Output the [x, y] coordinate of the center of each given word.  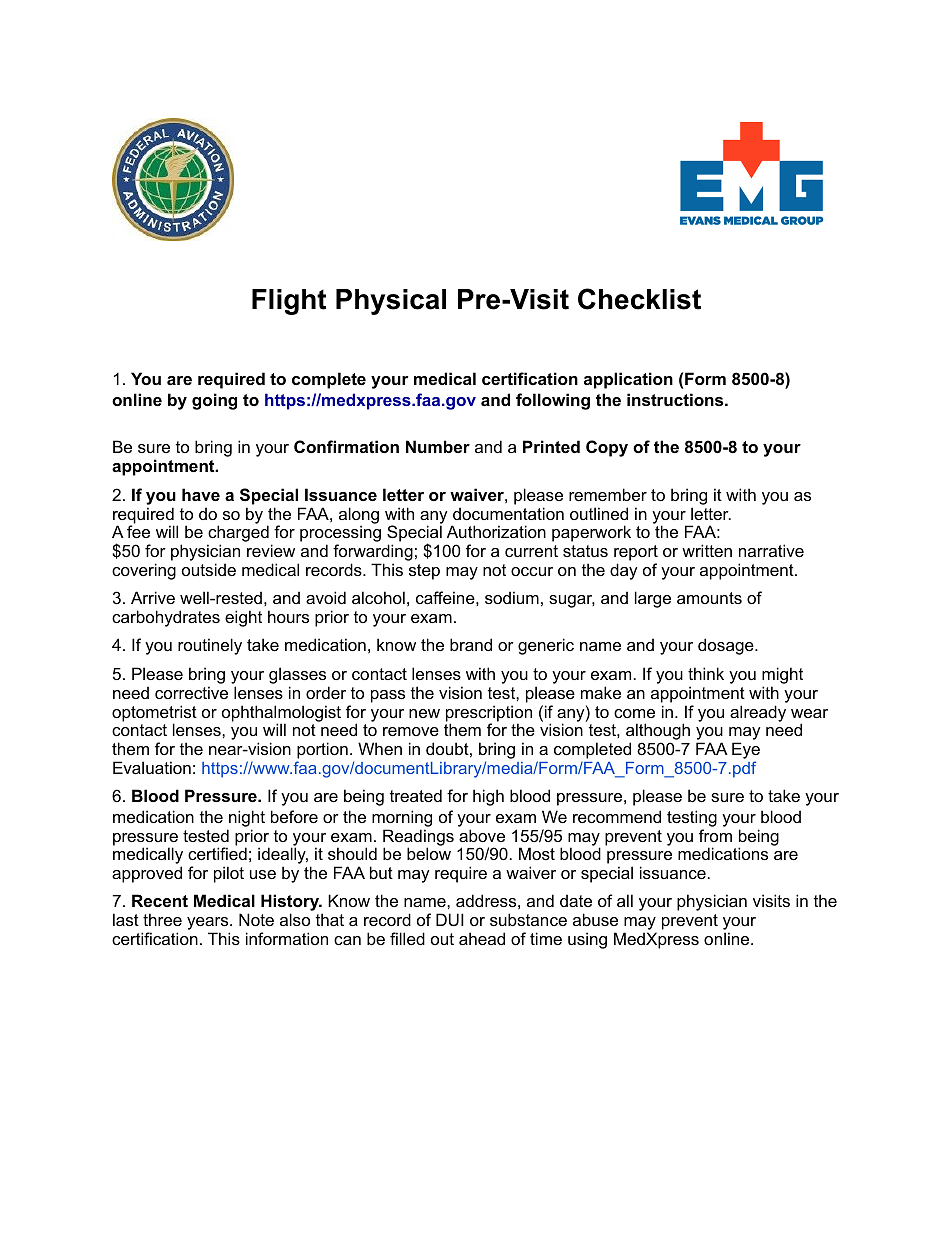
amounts [709, 598]
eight [243, 618]
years [209, 925]
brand [471, 644]
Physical [391, 302]
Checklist [639, 299]
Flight [289, 302]
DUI [450, 919]
